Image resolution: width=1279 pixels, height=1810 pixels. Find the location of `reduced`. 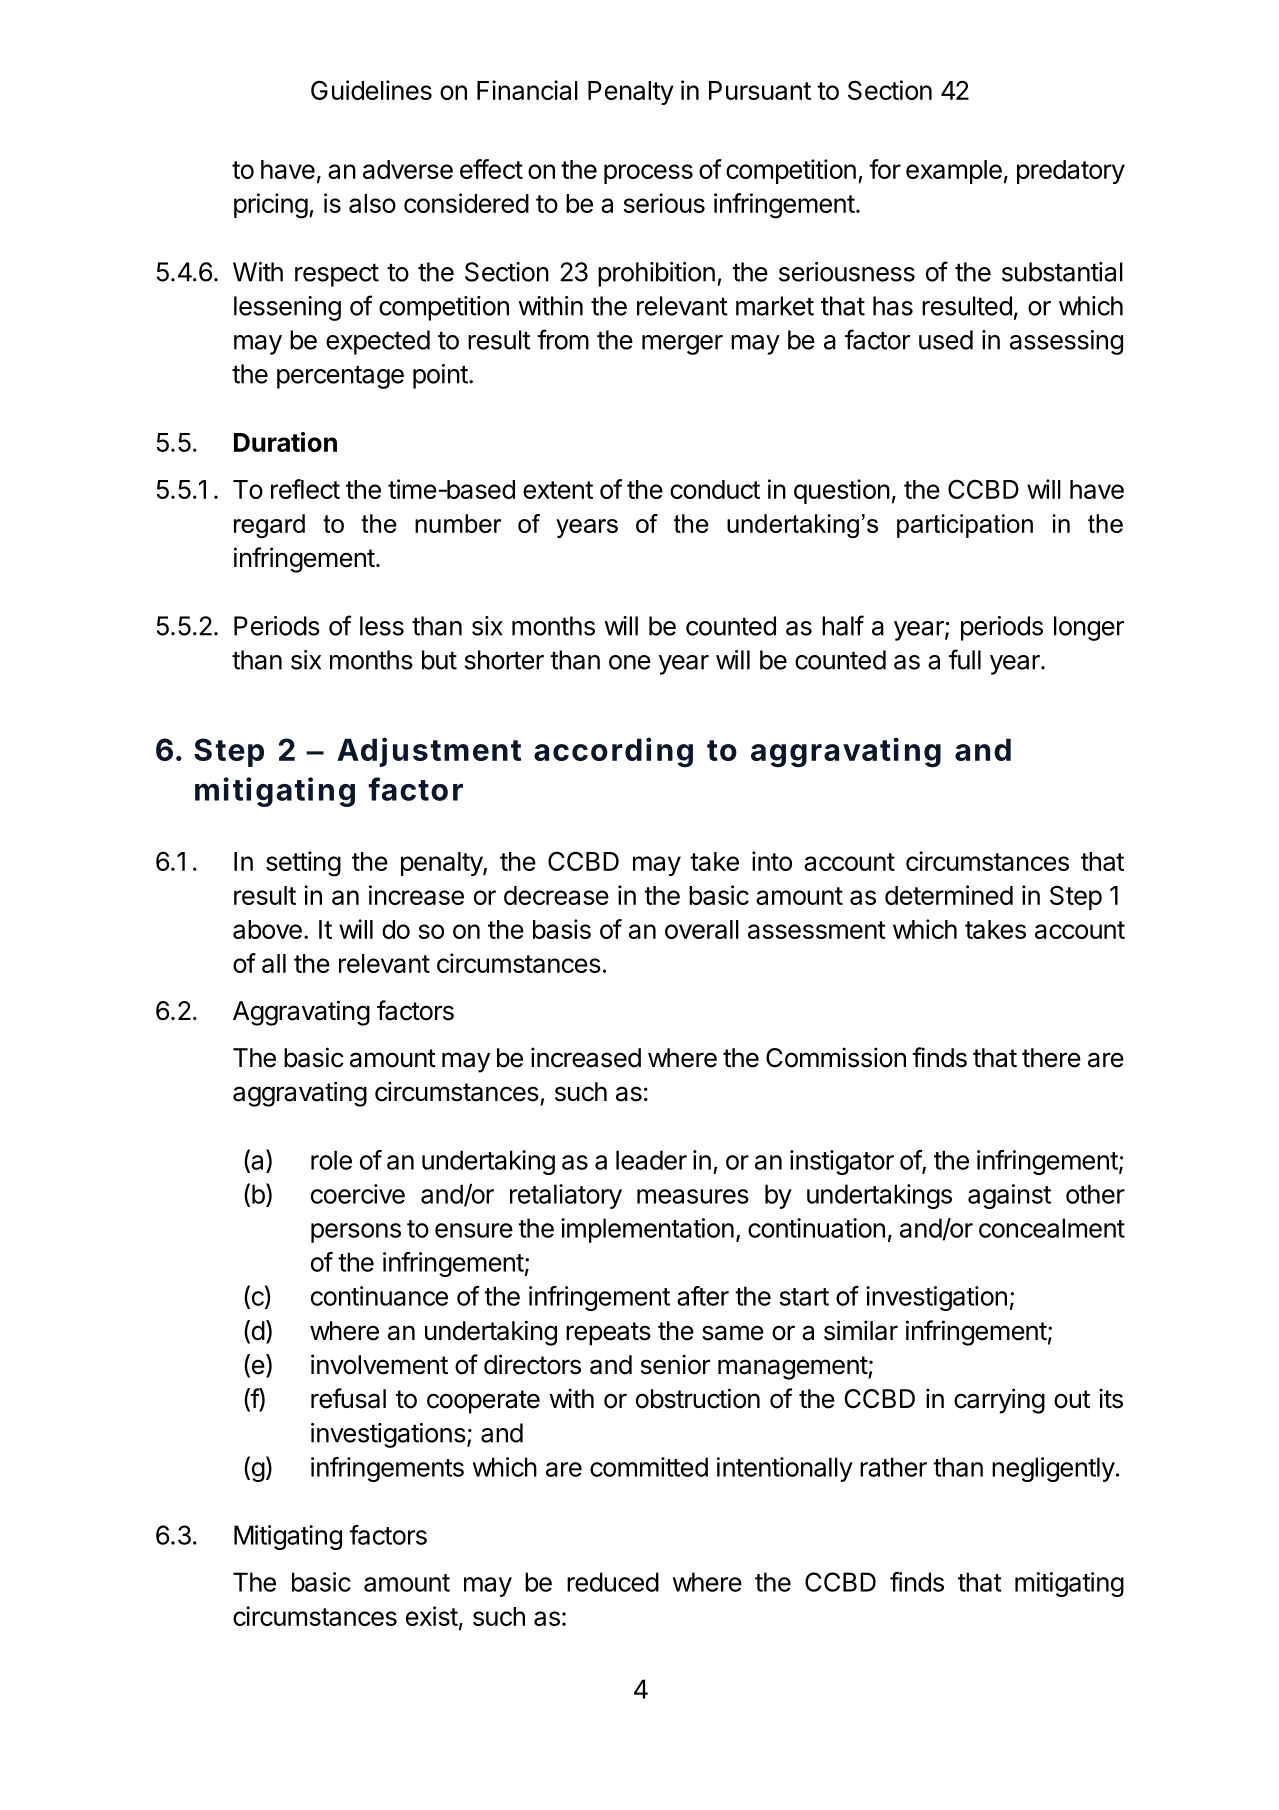

reduced is located at coordinates (613, 1582).
